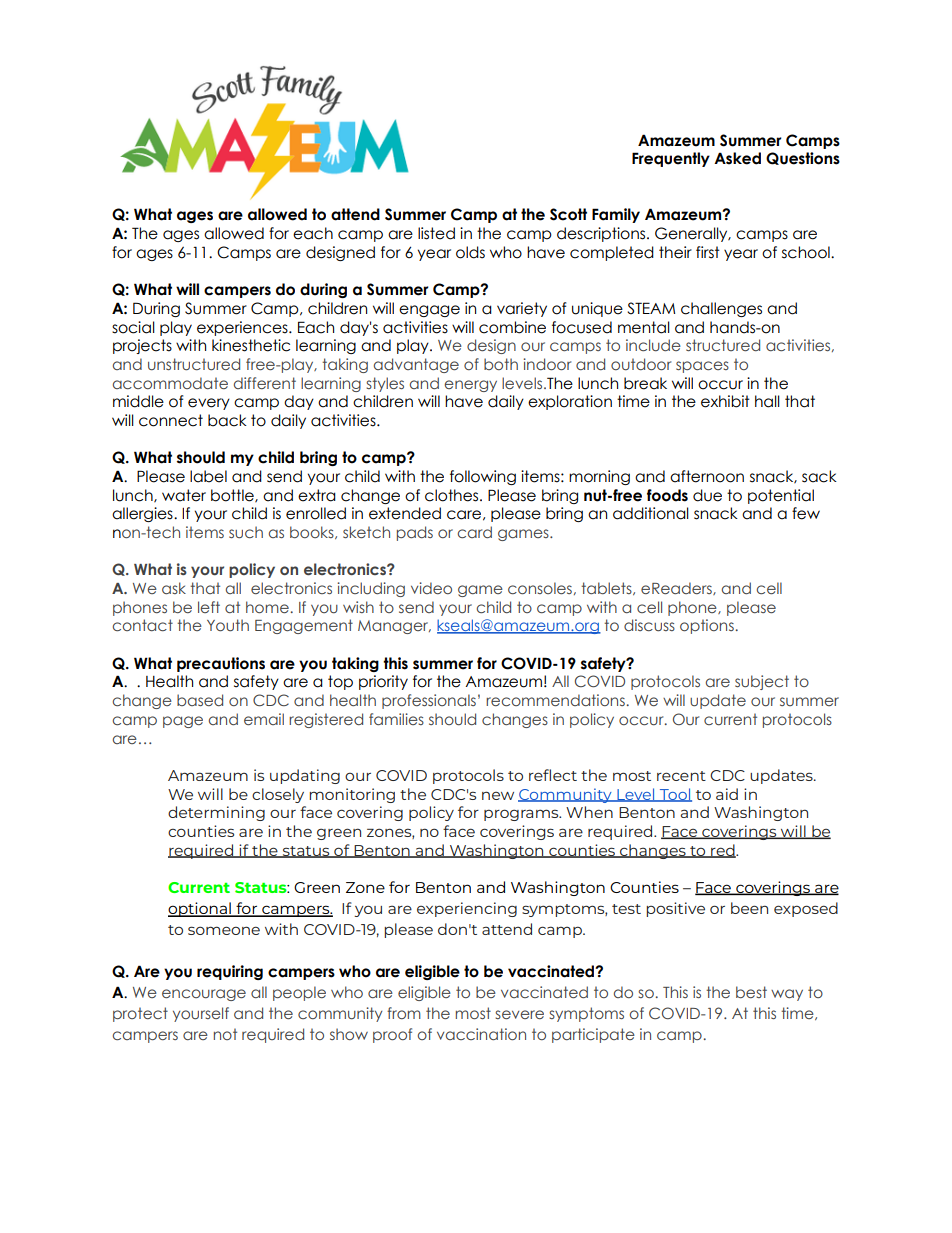 This screenshot has height=1233, width=952. What do you see at coordinates (208, 476) in the screenshot?
I see `label` at bounding box center [208, 476].
